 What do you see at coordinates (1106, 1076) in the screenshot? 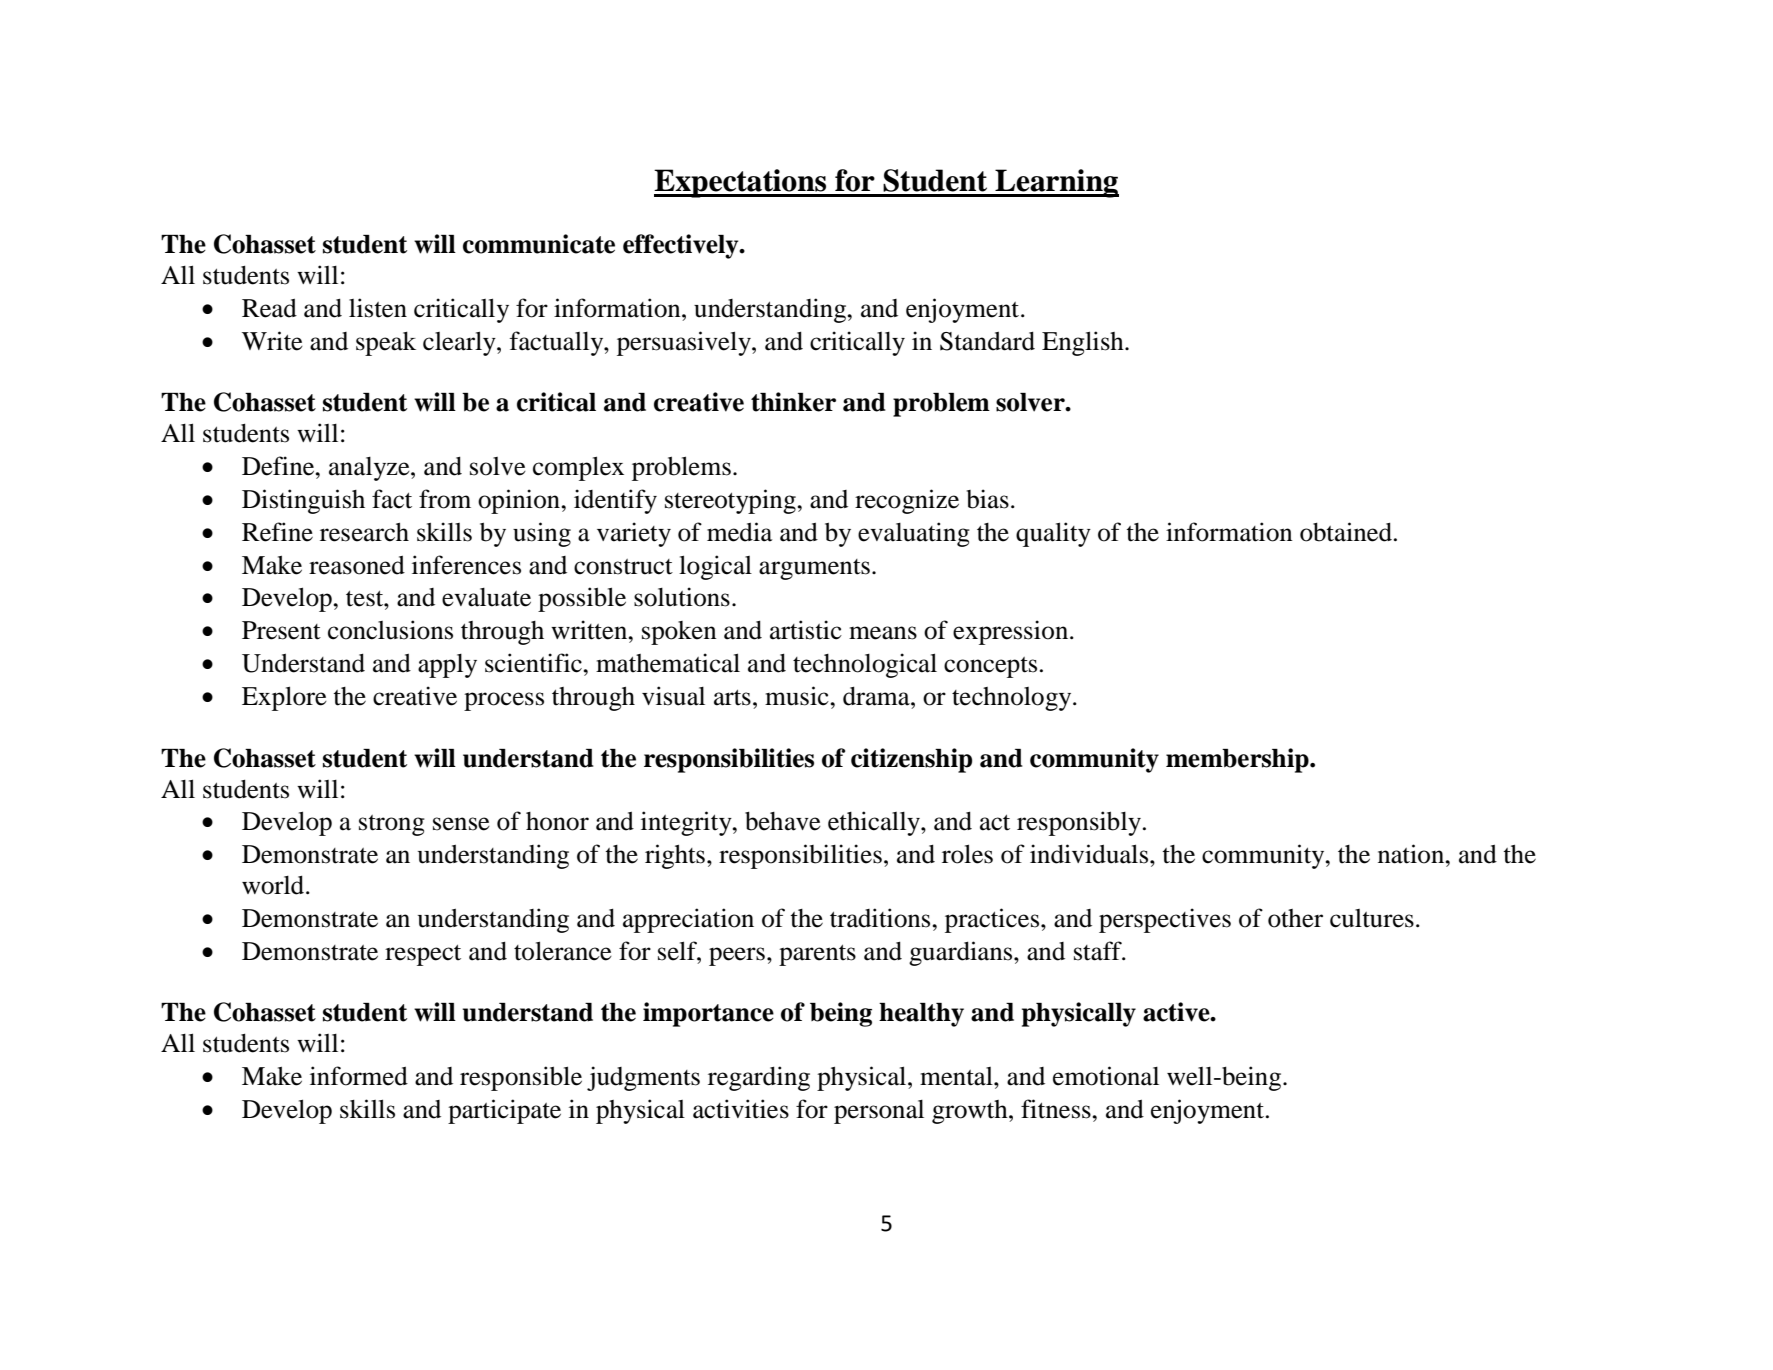
I see `emotional` at bounding box center [1106, 1076].
